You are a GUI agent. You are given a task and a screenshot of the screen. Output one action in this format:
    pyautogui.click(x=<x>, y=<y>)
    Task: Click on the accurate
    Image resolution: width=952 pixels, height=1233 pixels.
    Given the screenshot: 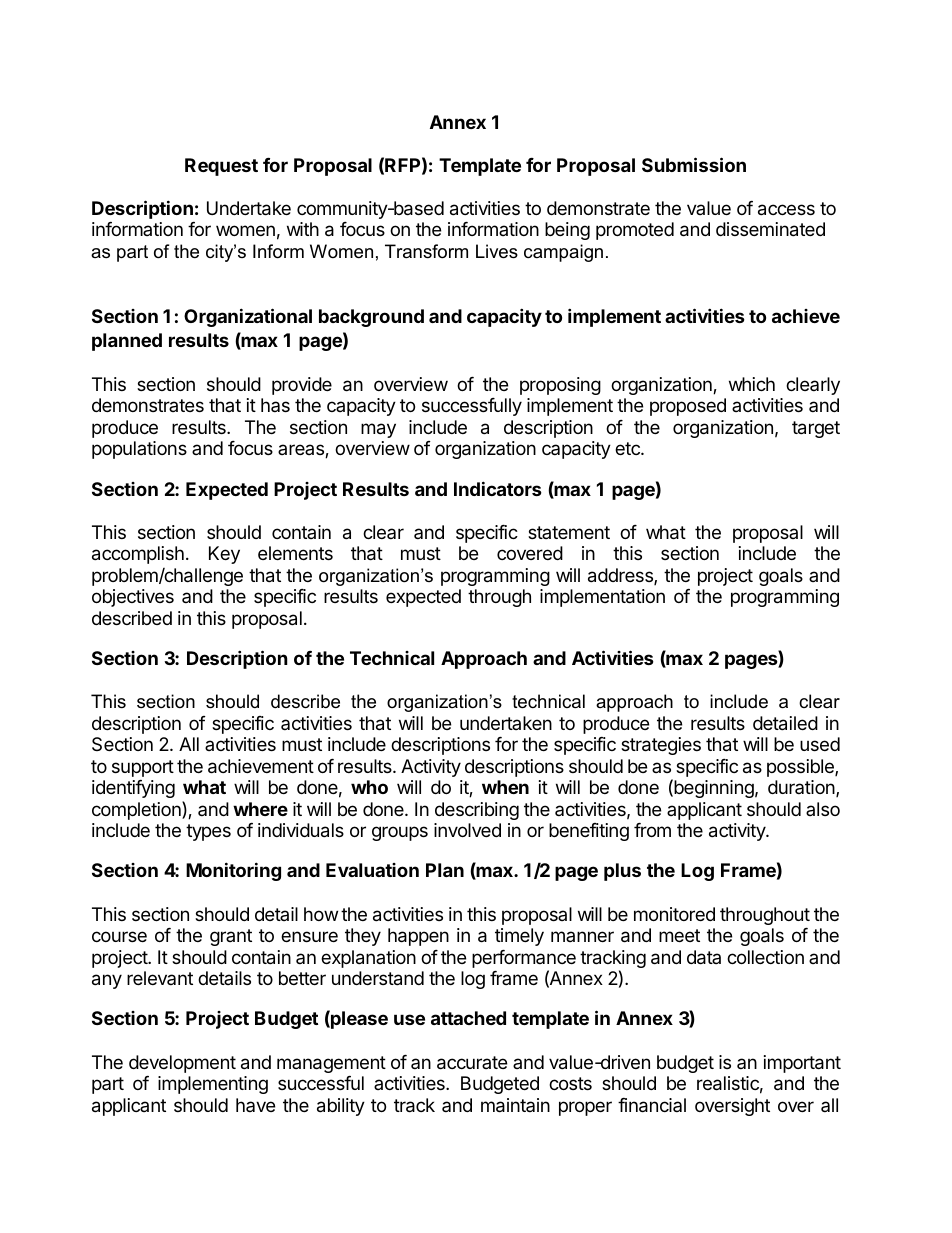 What is the action you would take?
    pyautogui.click(x=472, y=1063)
